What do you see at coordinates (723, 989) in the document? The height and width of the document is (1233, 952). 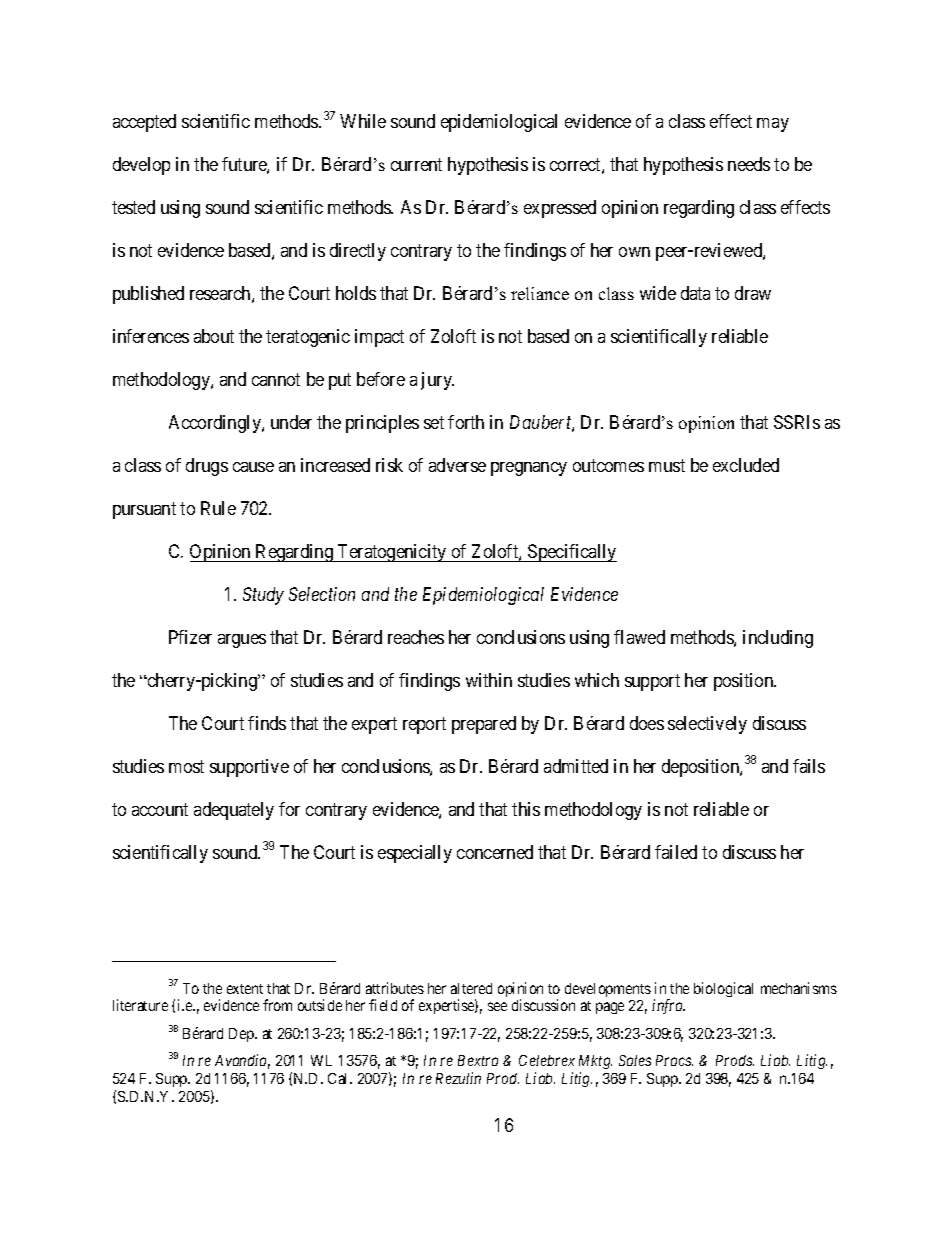 I see `biological` at bounding box center [723, 989].
